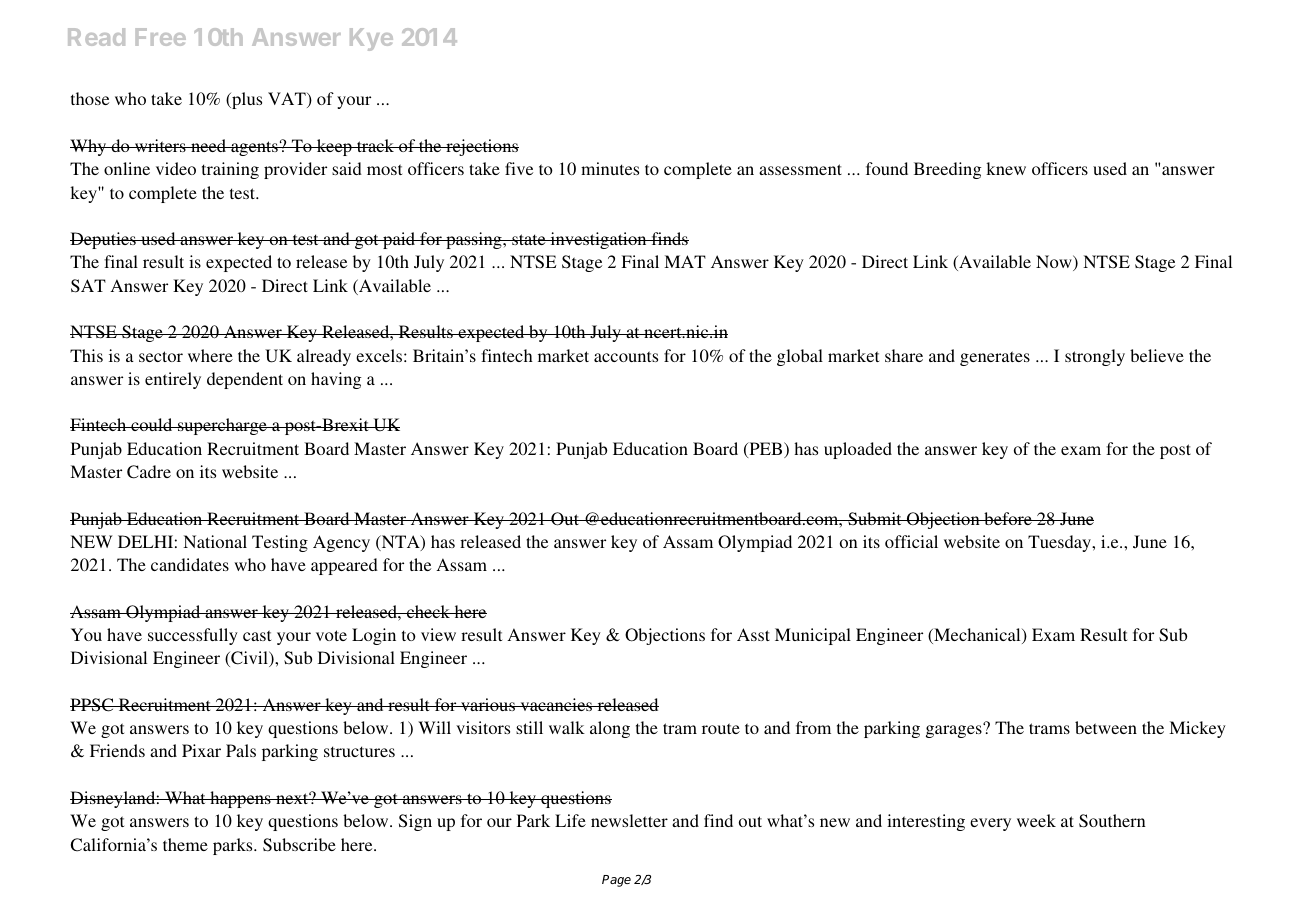 The image size is (1308, 924). What do you see at coordinates (161, 37) in the screenshot?
I see `Free` at bounding box center [161, 37].
